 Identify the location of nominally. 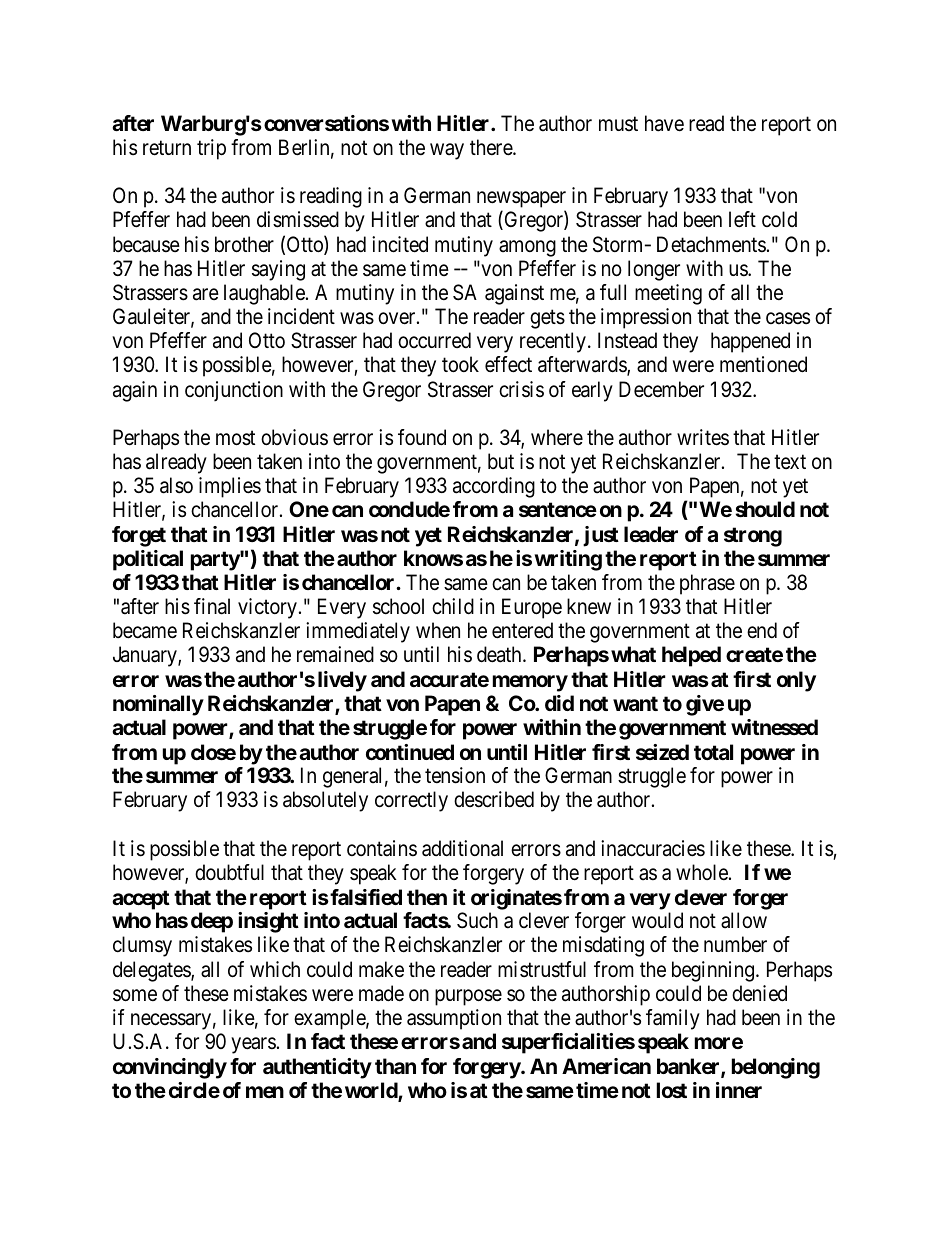
(158, 705).
